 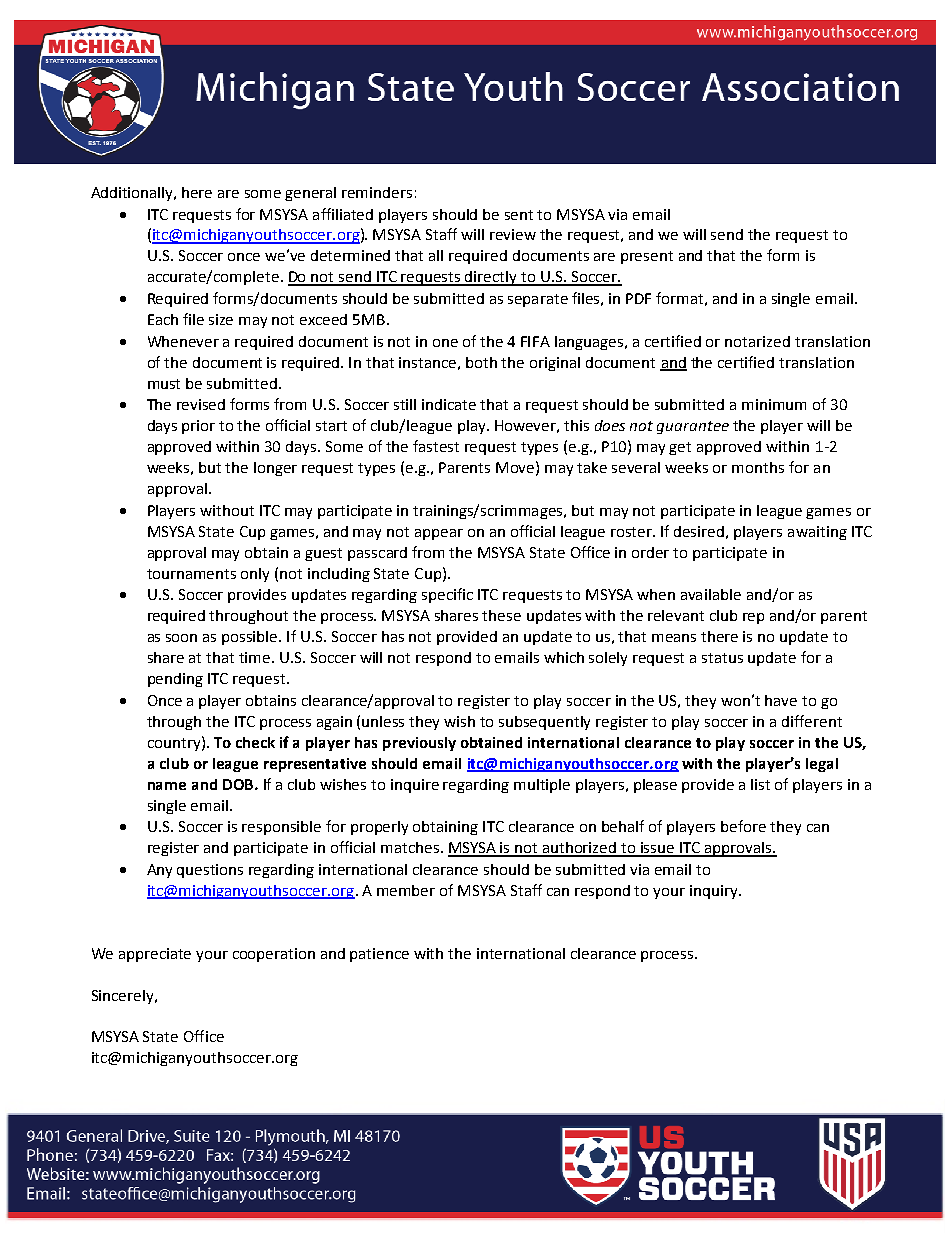 I want to click on general, so click(x=310, y=194).
